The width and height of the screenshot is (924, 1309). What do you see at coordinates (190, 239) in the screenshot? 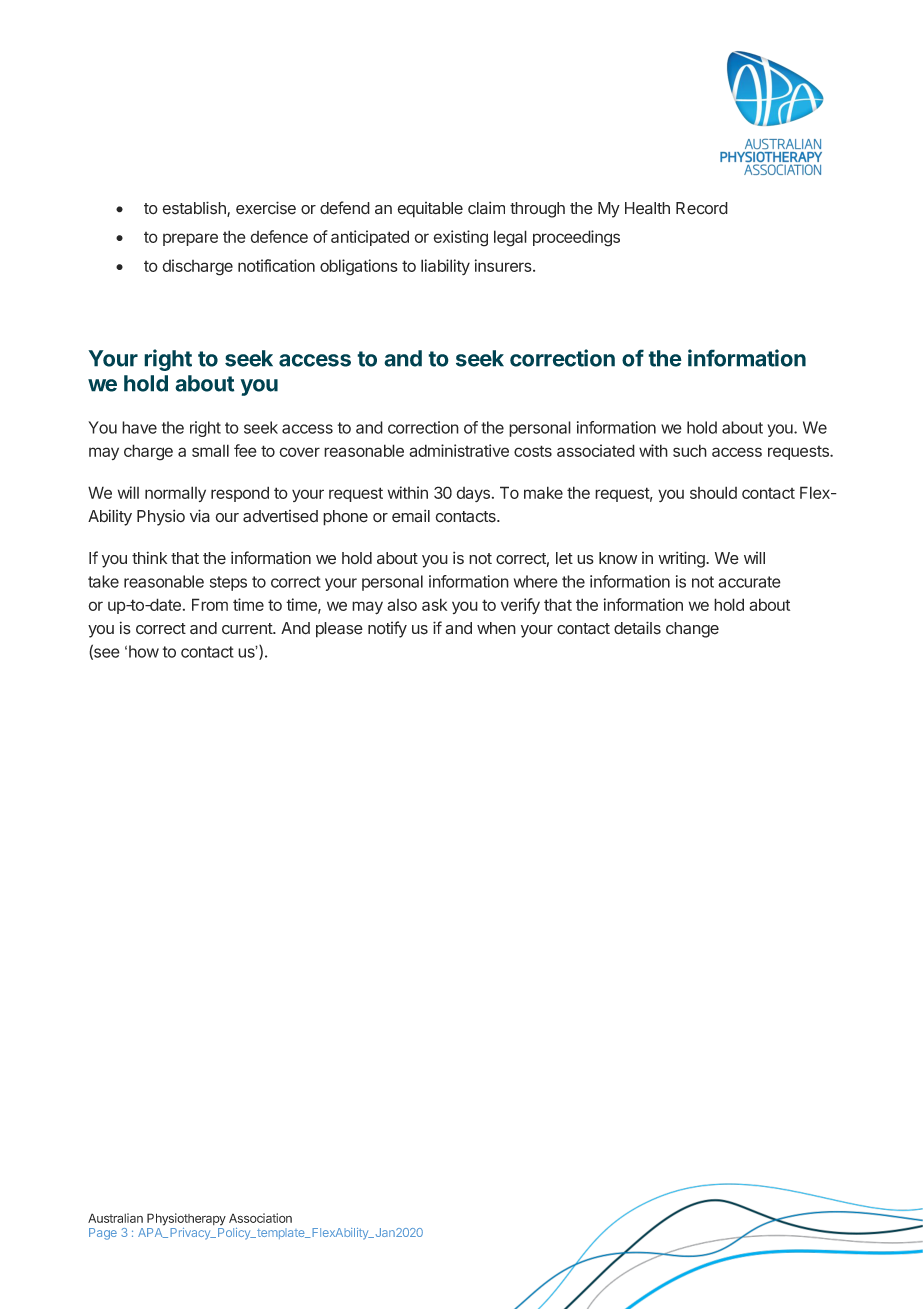
I see `prepare` at bounding box center [190, 239].
